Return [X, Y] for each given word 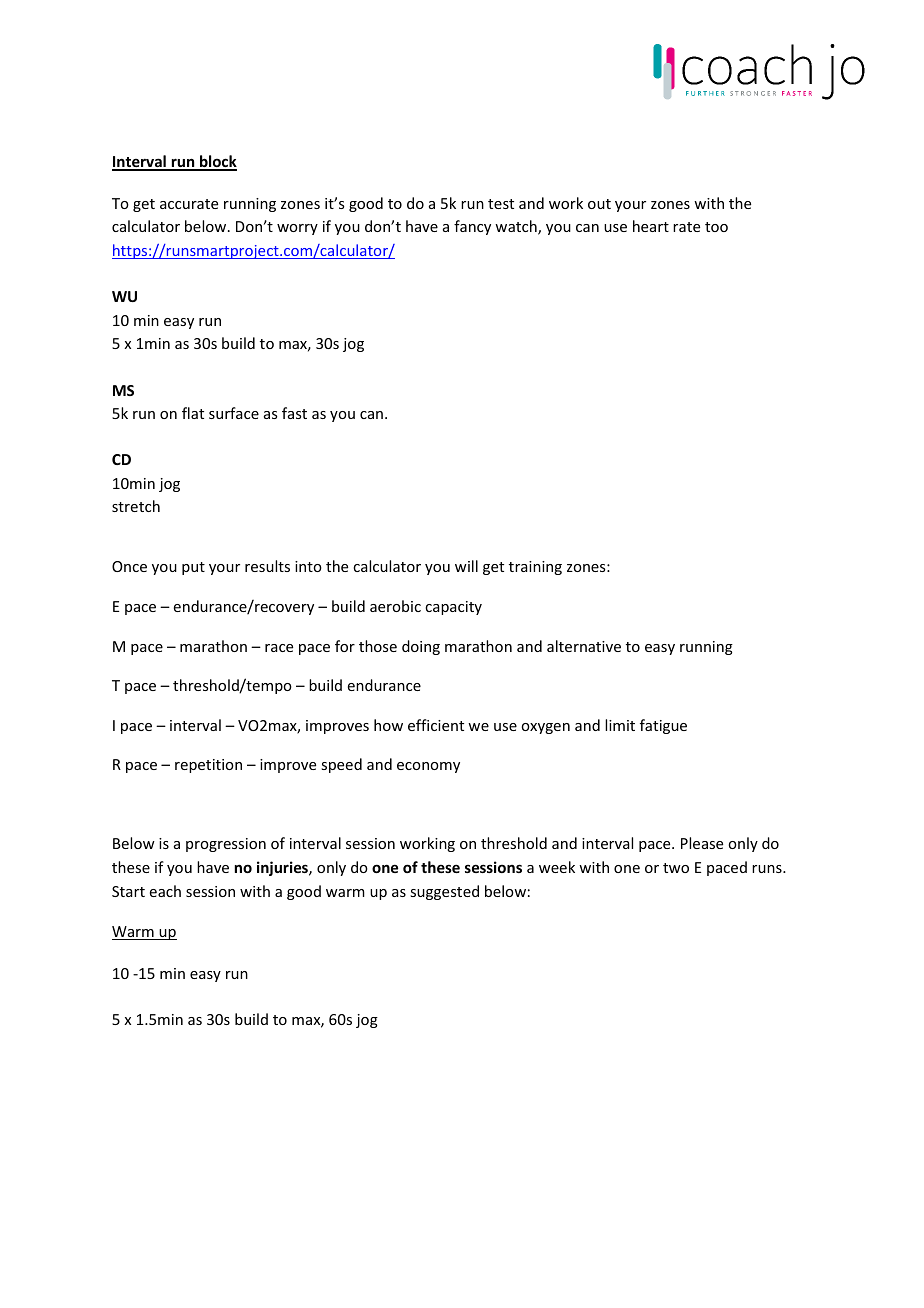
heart [651, 226]
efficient [436, 725]
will [466, 566]
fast [294, 413]
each [165, 891]
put [193, 568]
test [501, 204]
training [535, 568]
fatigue [663, 726]
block [217, 162]
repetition [208, 766]
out [599, 204]
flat [193, 413]
